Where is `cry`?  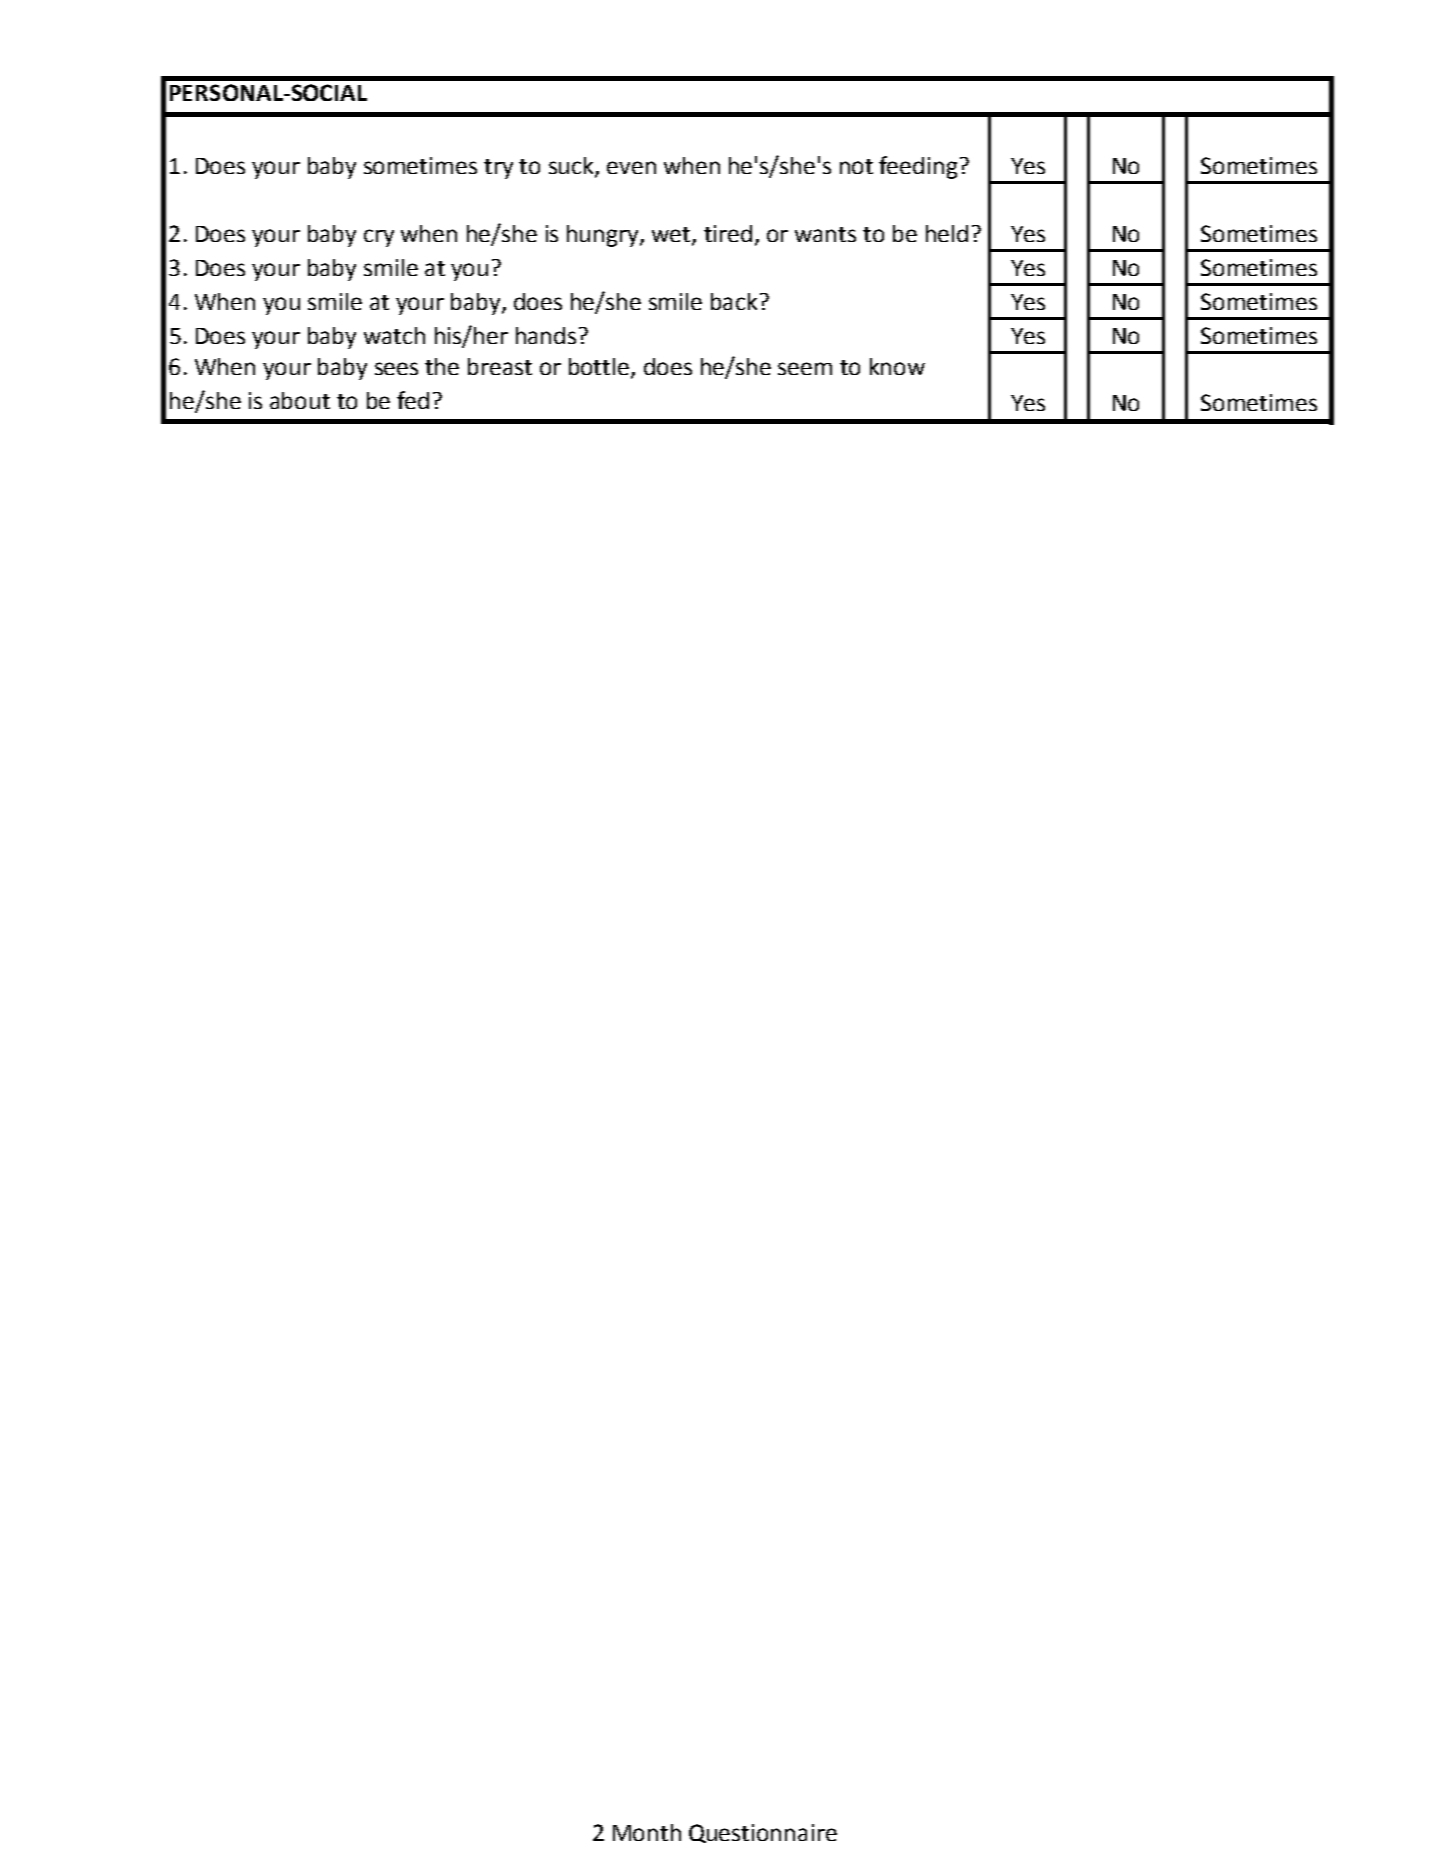 cry is located at coordinates (379, 238).
